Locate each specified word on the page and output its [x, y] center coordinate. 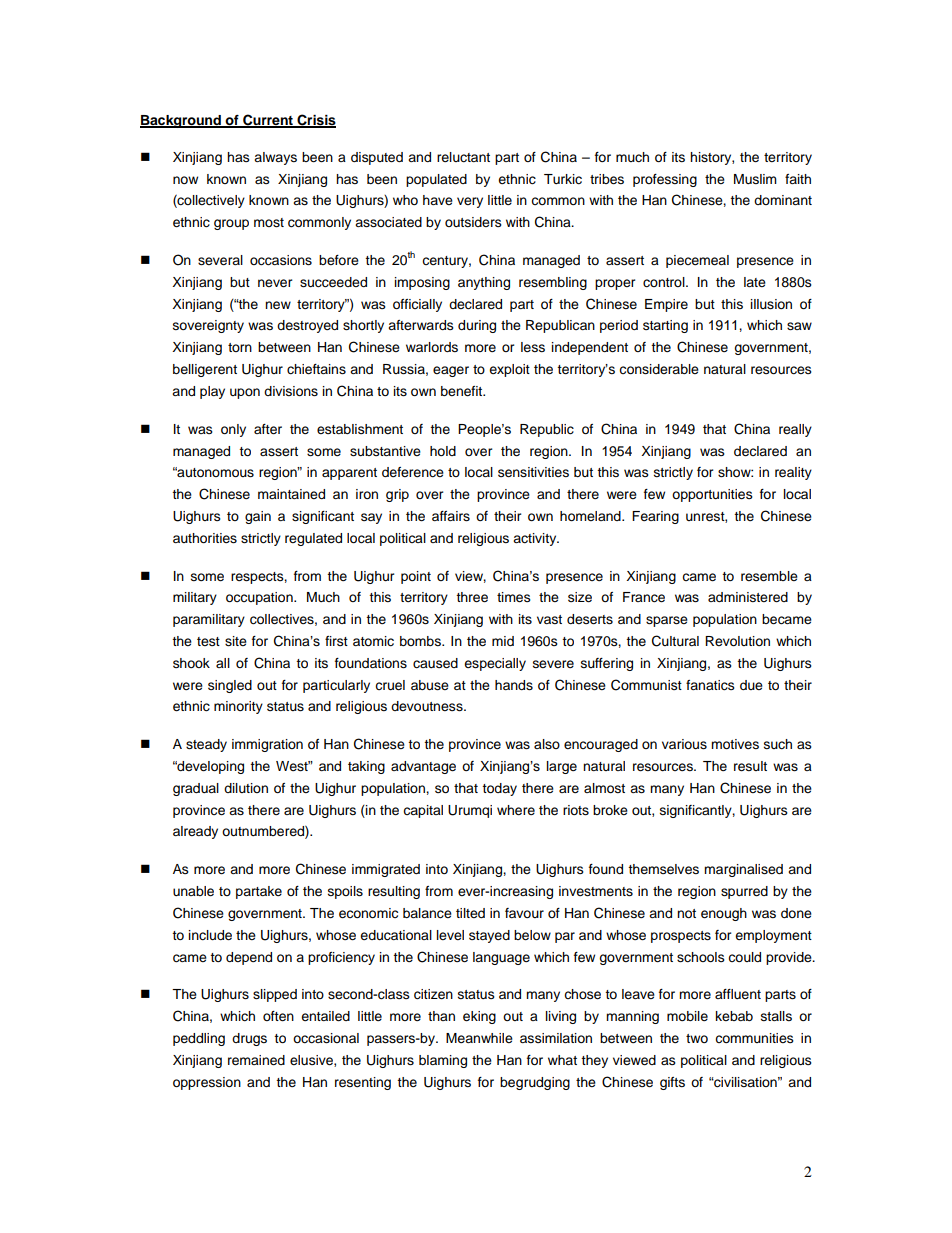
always [275, 158]
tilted [470, 913]
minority [238, 707]
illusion [771, 304]
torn [240, 347]
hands [514, 685]
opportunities [712, 495]
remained [256, 1060]
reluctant [463, 157]
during [477, 326]
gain [258, 517]
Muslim [755, 179]
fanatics [710, 685]
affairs [451, 516]
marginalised [743, 870]
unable [193, 891]
